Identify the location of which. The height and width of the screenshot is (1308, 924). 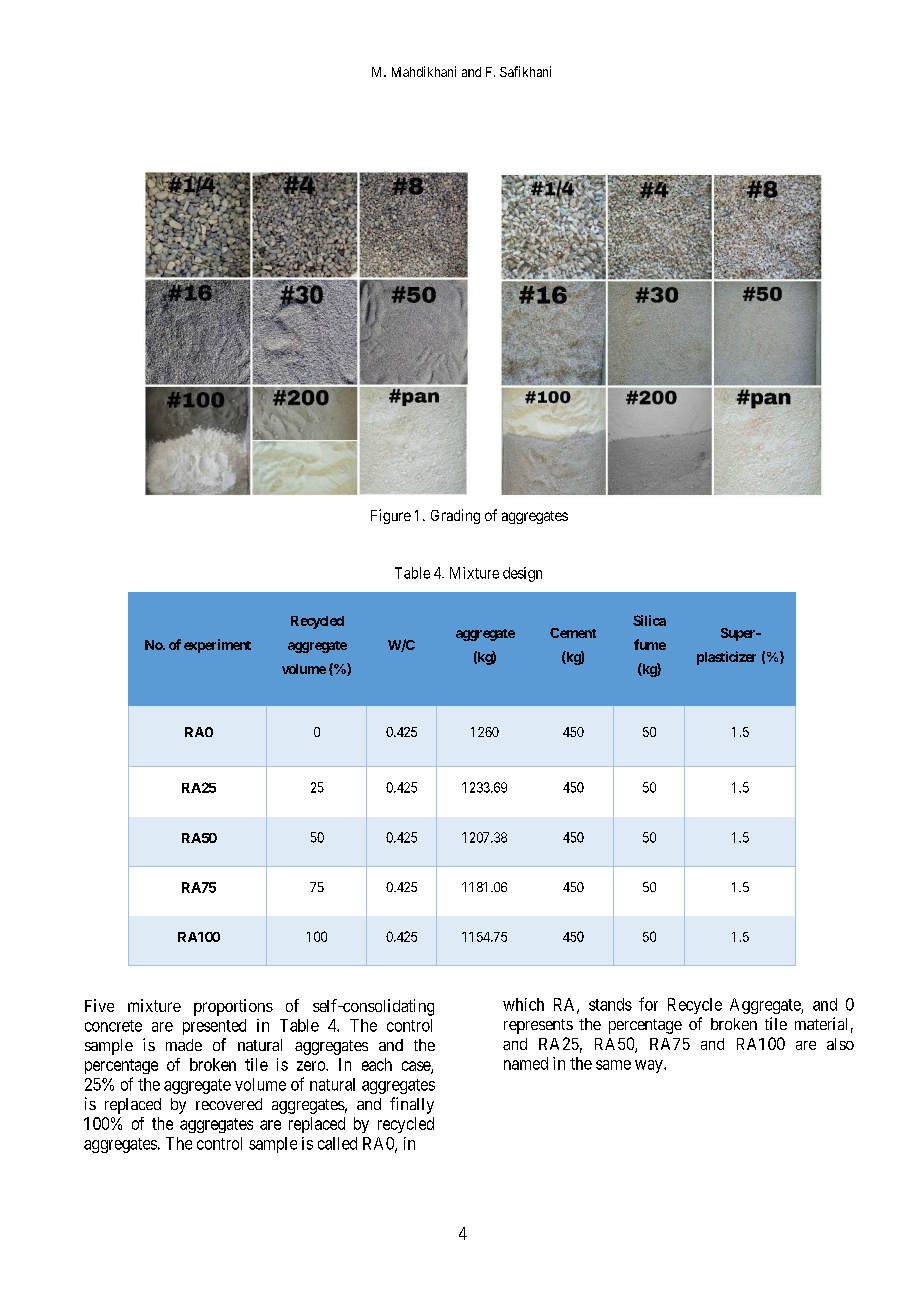
(523, 1004).
